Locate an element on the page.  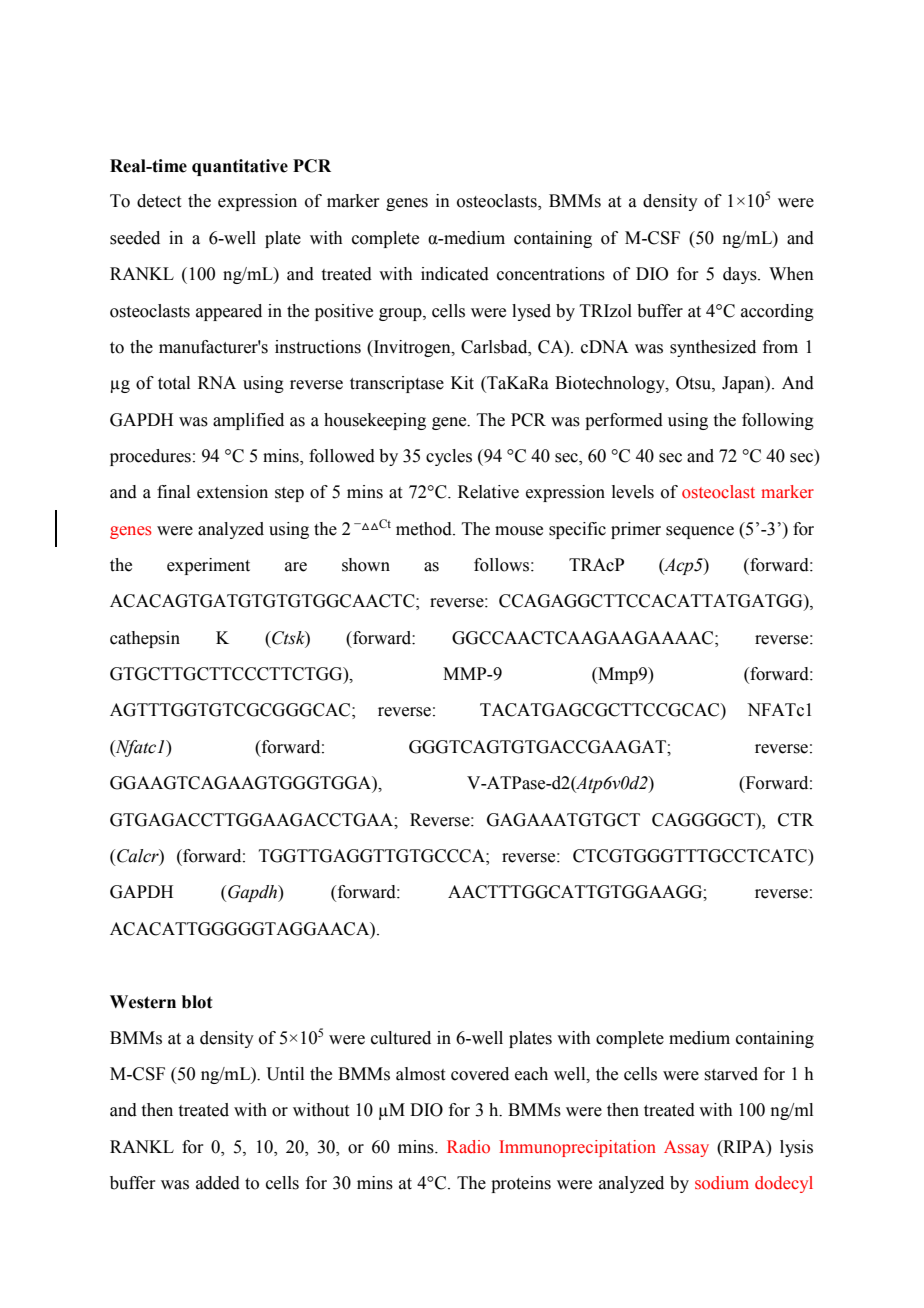
amplified is located at coordinates (248, 421).
